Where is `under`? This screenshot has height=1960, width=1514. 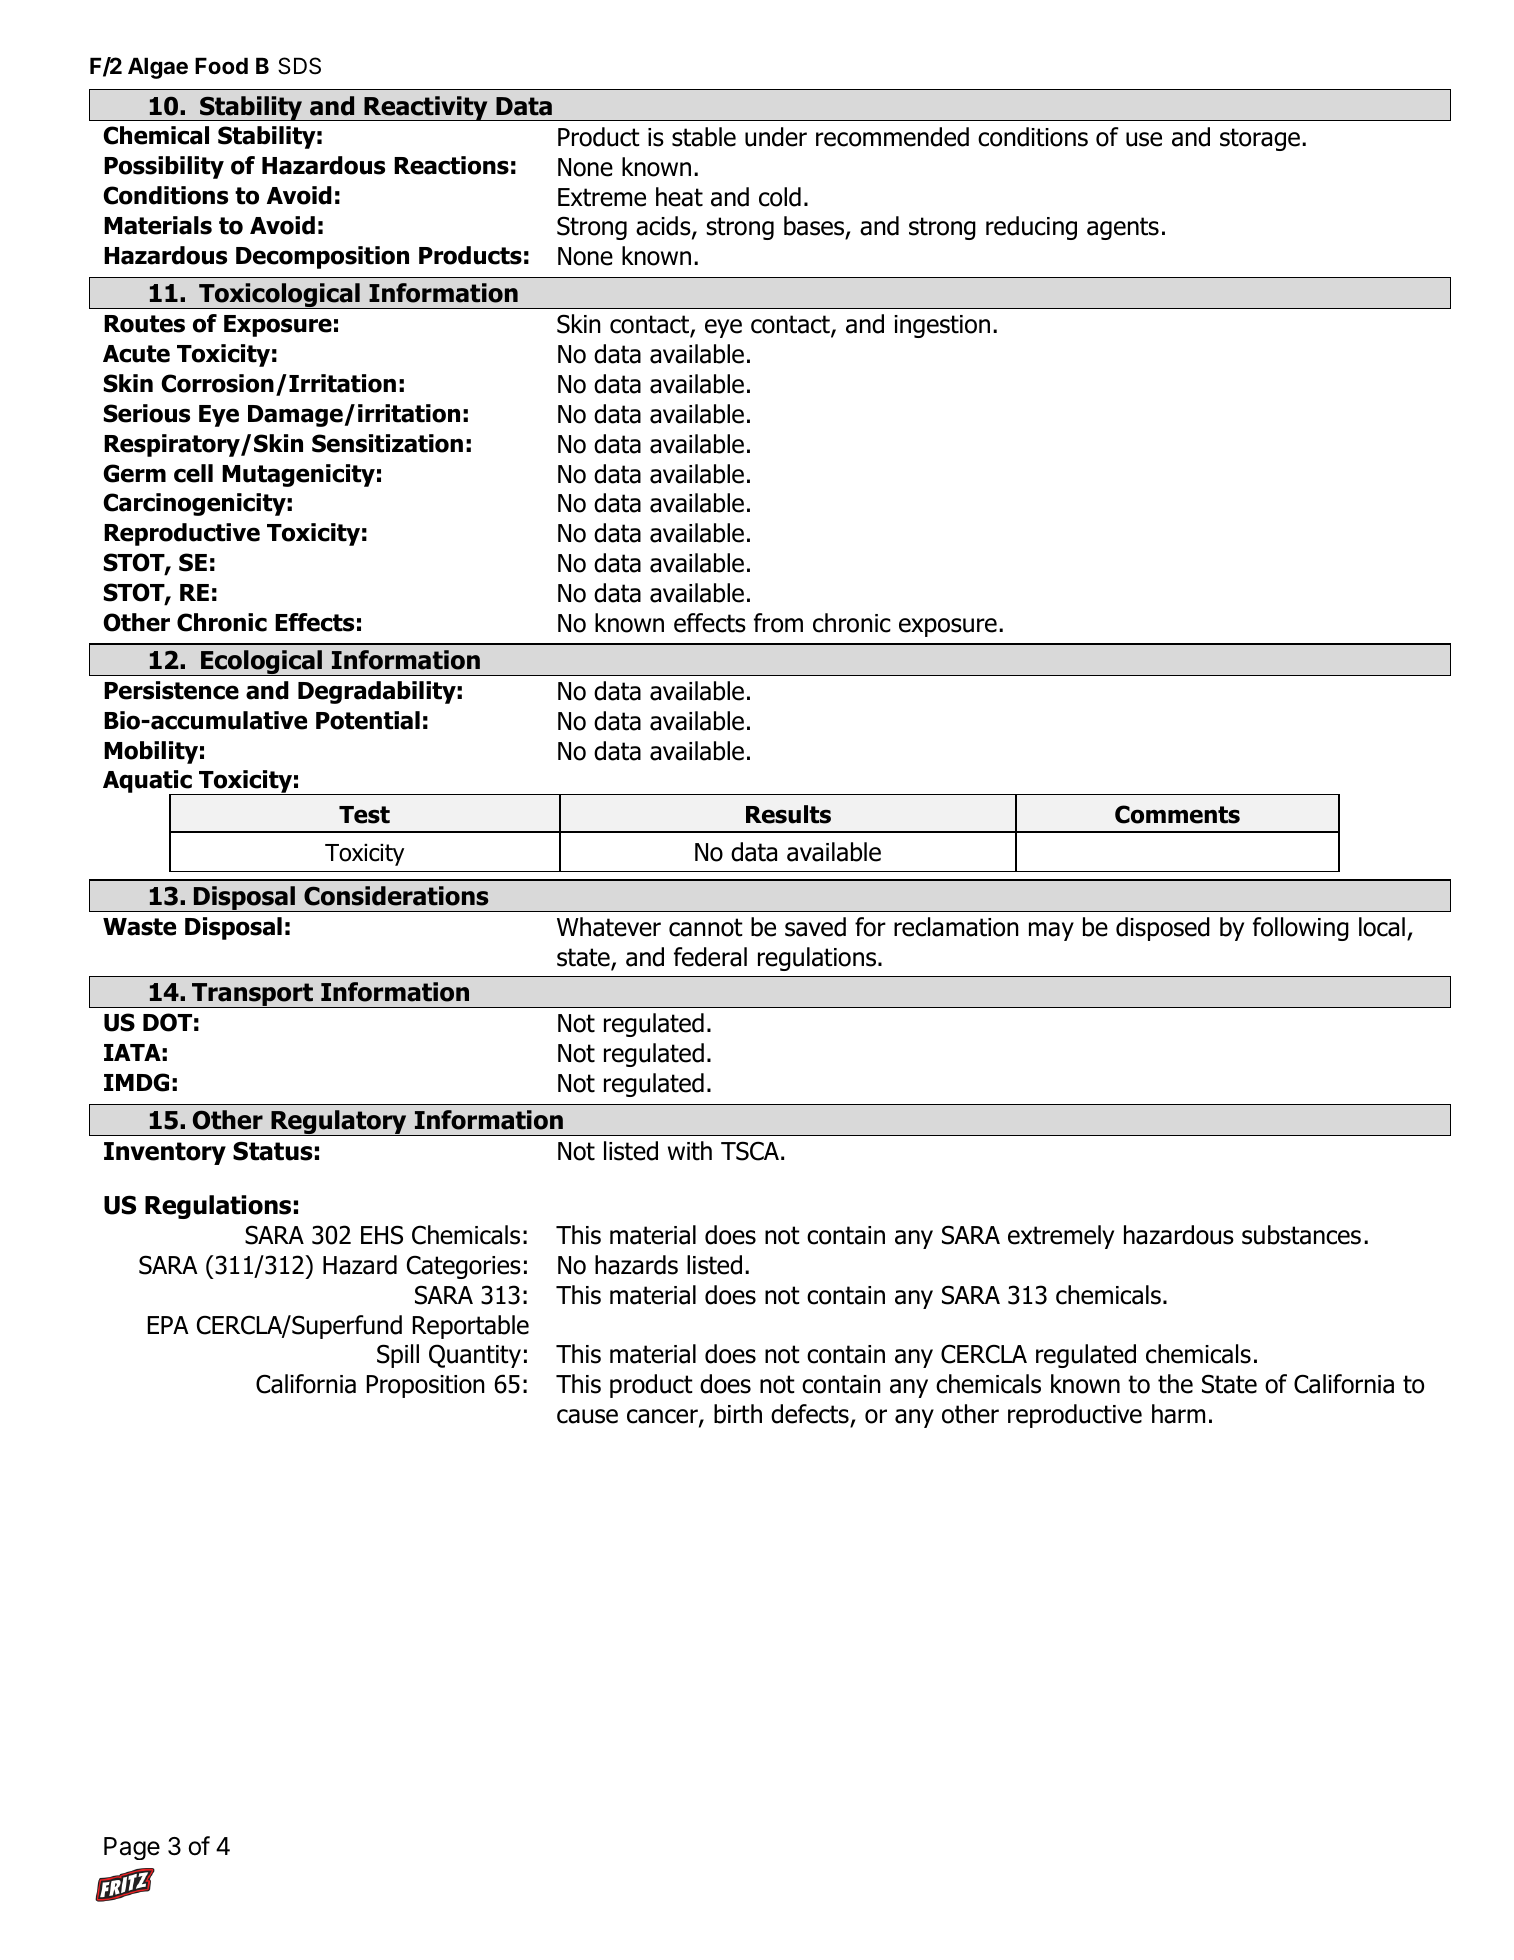 under is located at coordinates (776, 137).
